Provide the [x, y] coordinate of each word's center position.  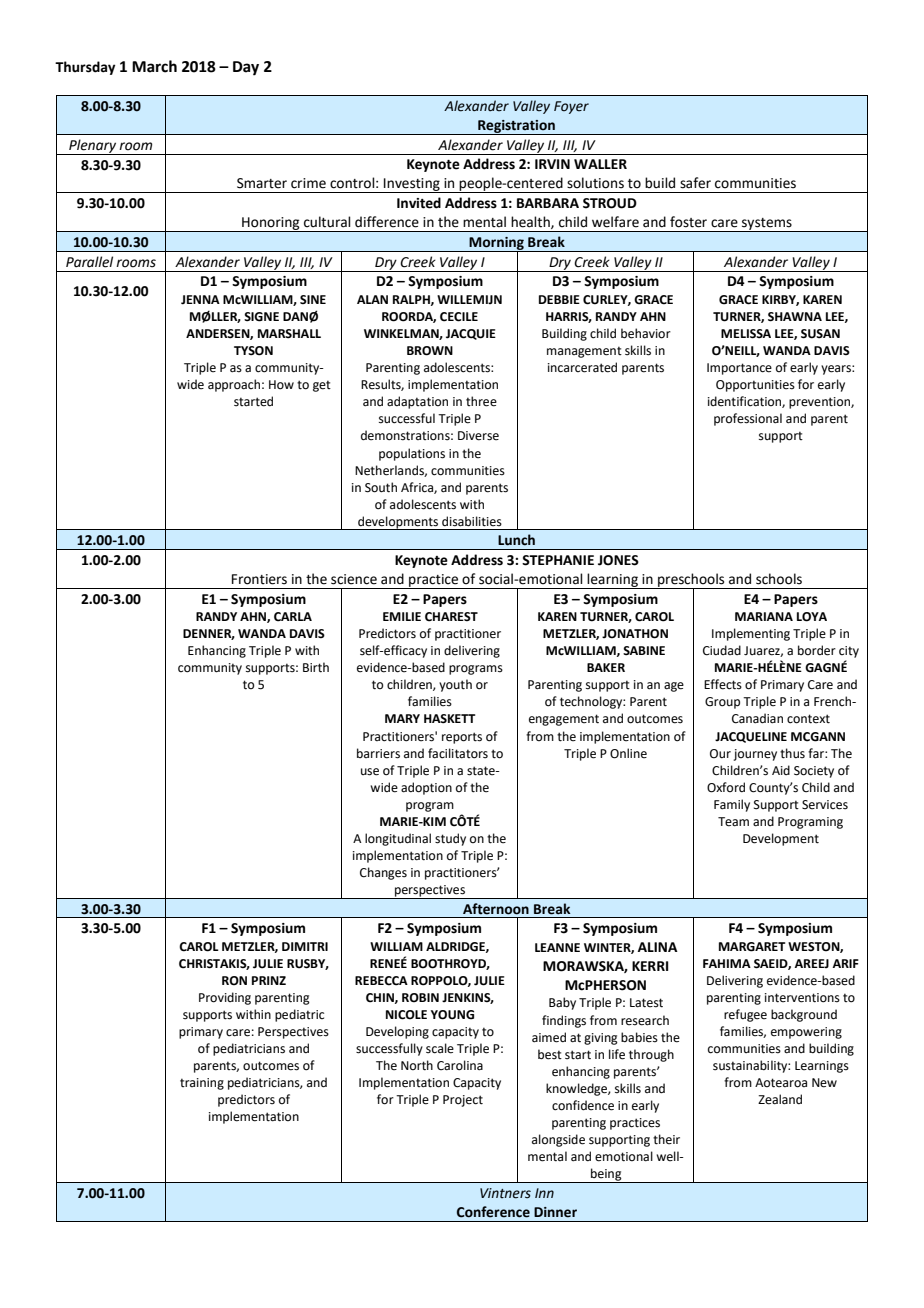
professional [748, 419]
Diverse [478, 436]
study [450, 839]
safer [695, 183]
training [202, 1084]
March [154, 66]
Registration [516, 127]
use [370, 772]
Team [733, 822]
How [281, 385]
